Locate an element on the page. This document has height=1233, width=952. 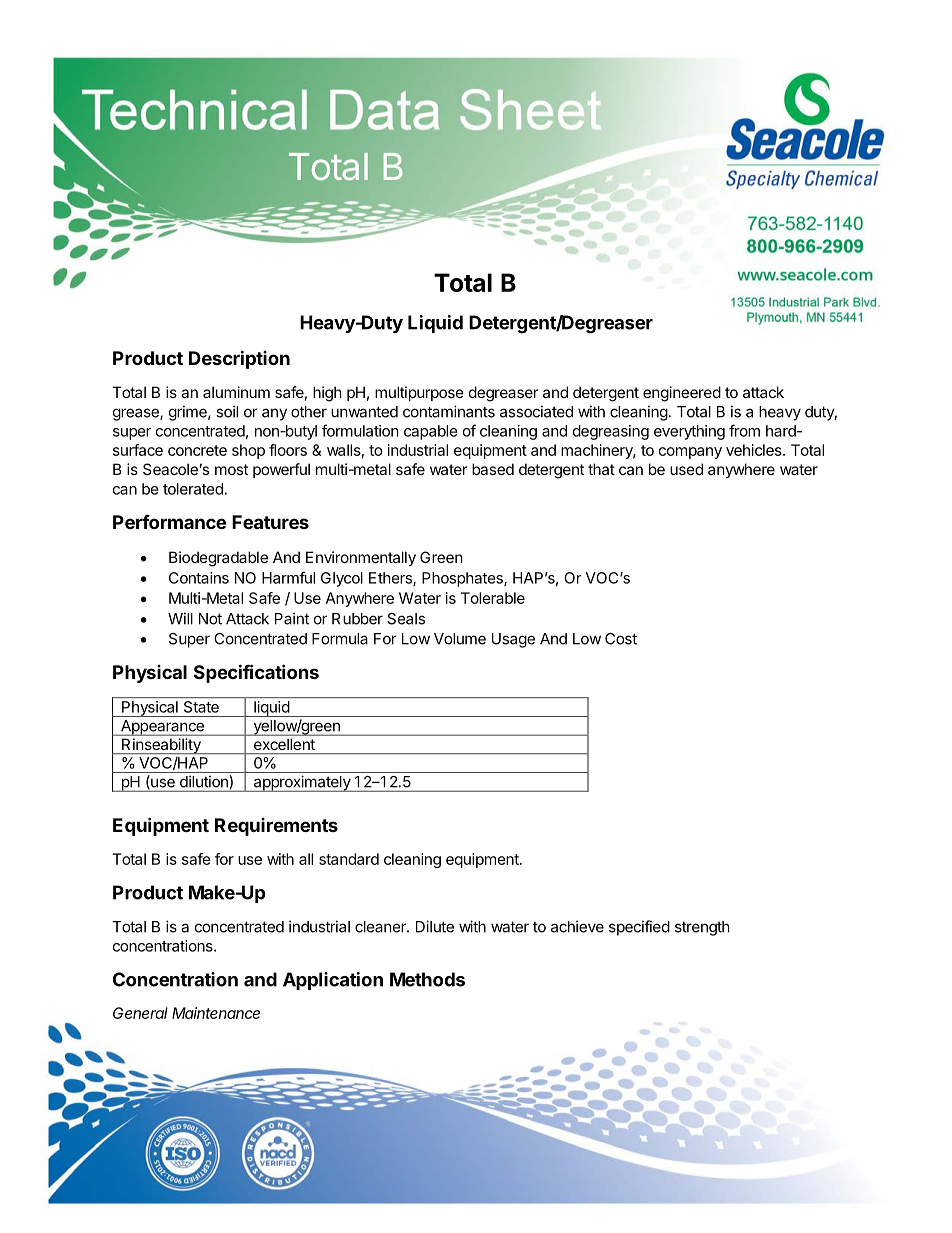
Methods is located at coordinates (427, 979).
